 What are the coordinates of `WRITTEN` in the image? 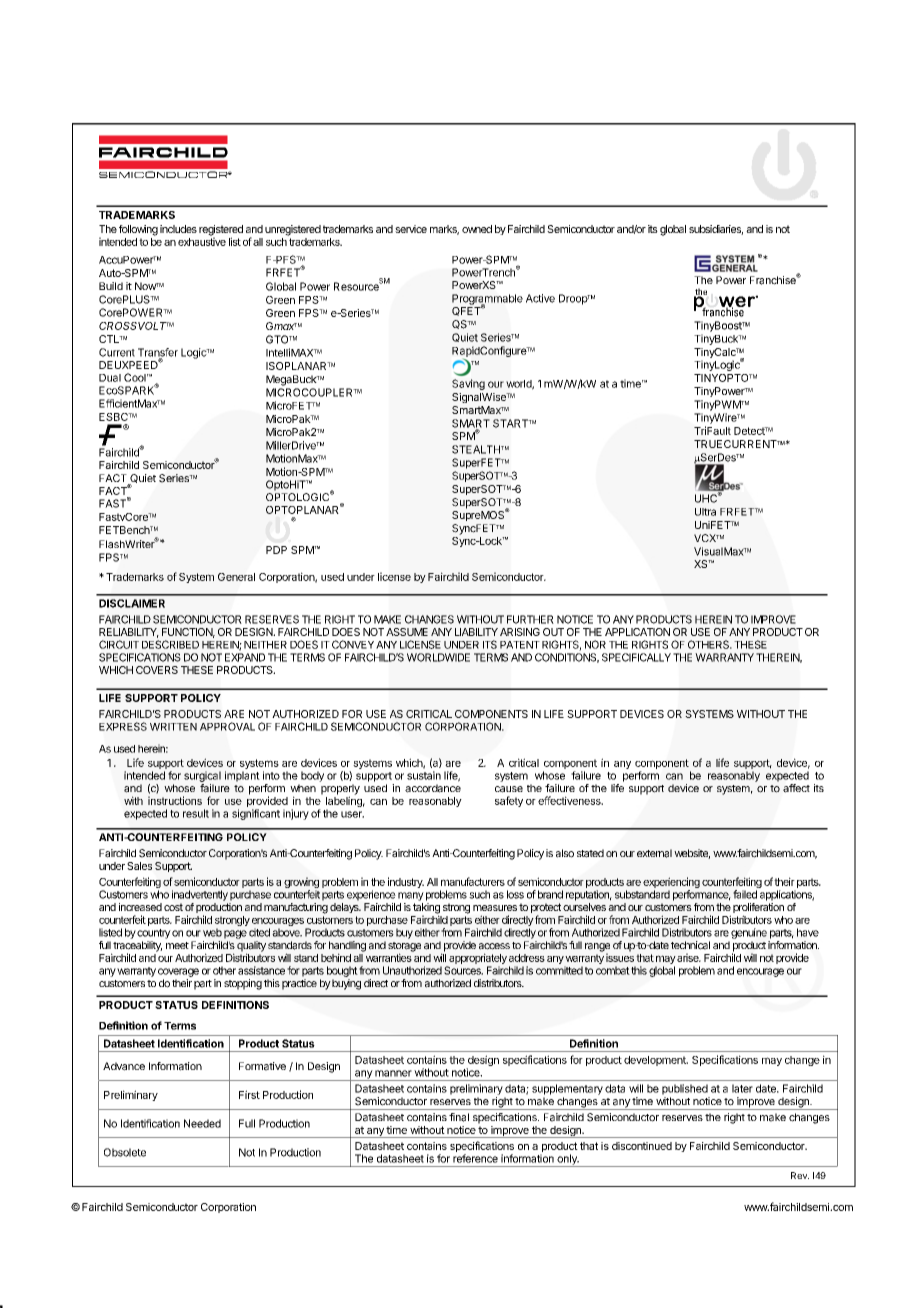 It's located at (173, 727).
